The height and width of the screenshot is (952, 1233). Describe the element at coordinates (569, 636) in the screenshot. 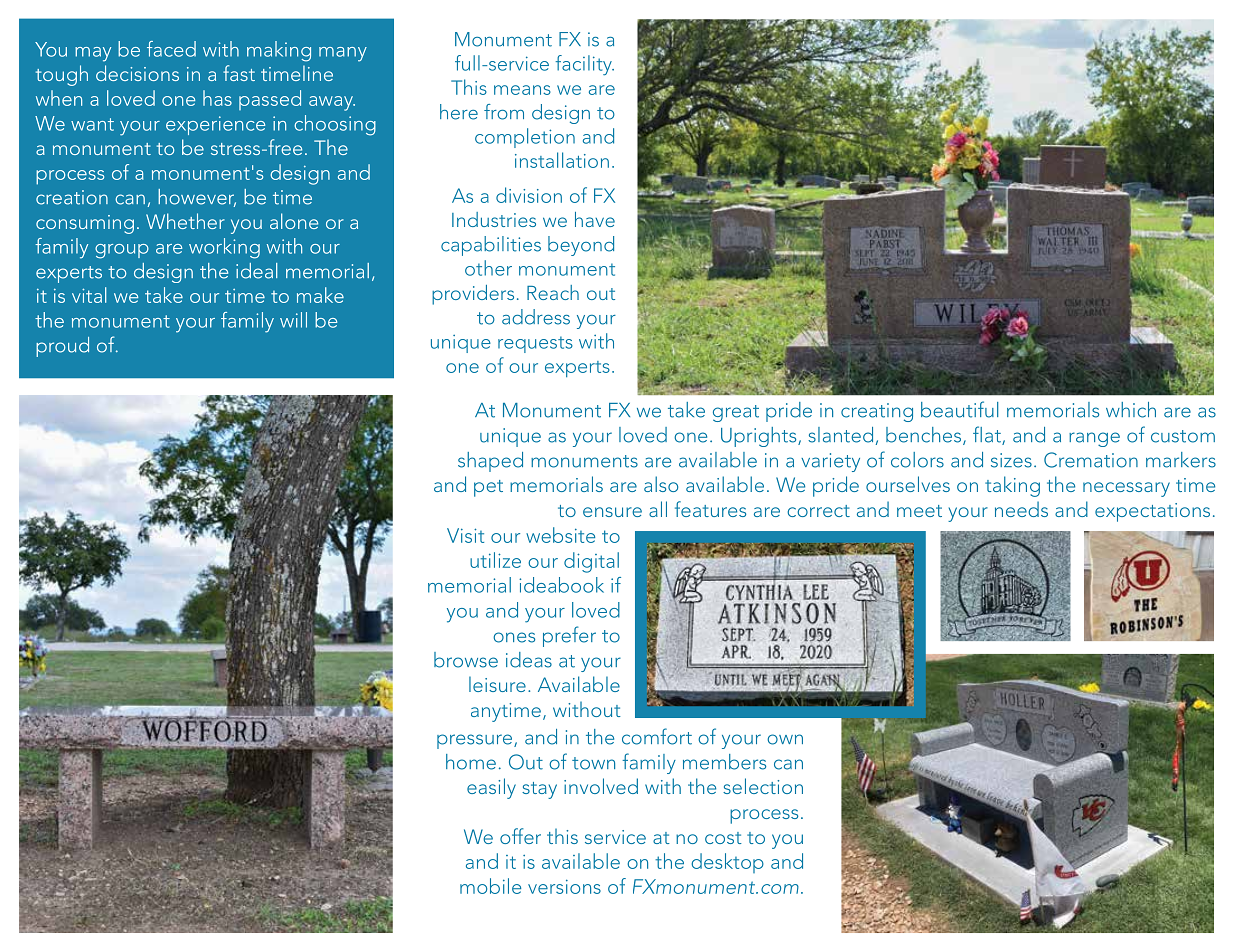

I see `prefer` at that location.
